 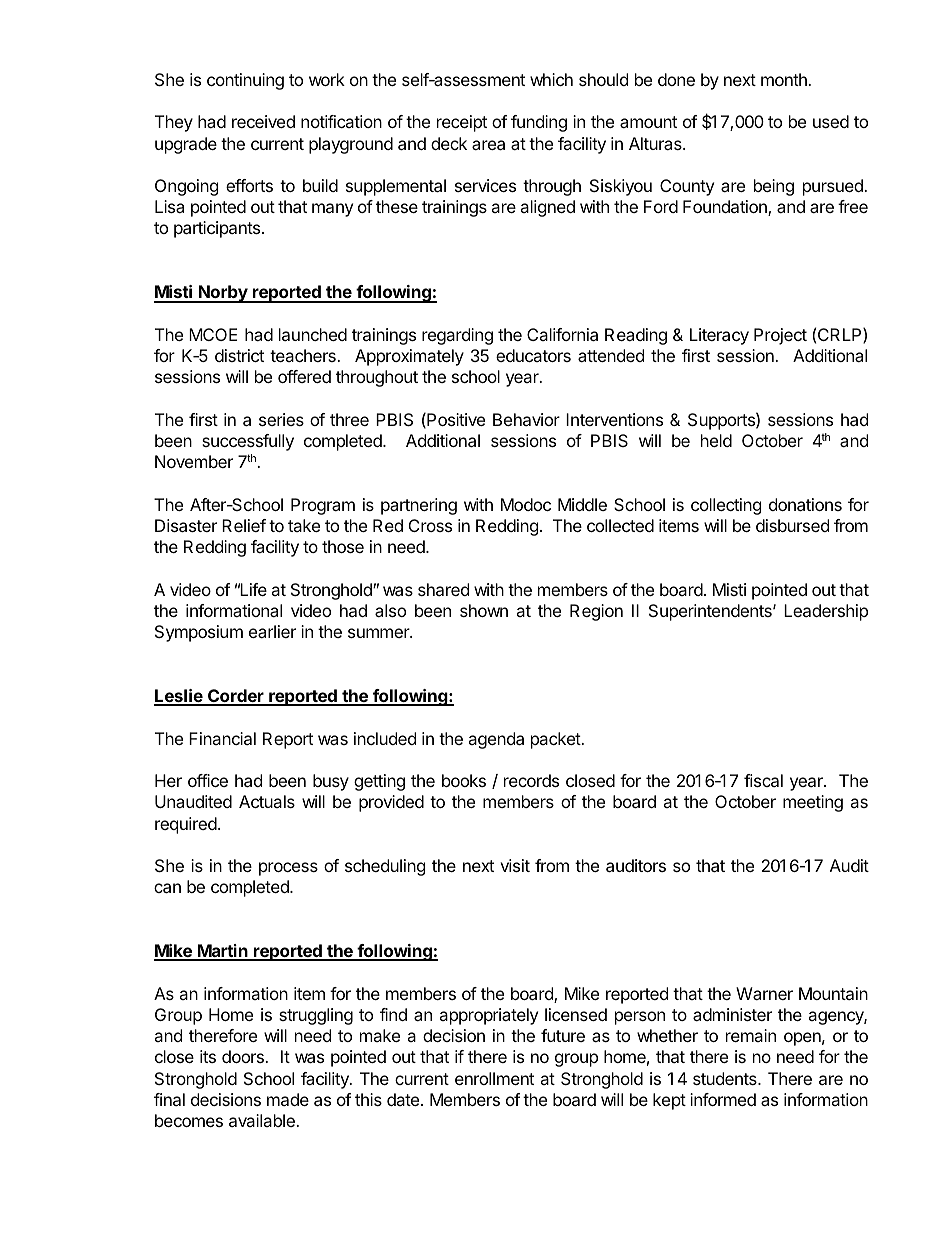 What do you see at coordinates (805, 504) in the screenshot?
I see `donations` at bounding box center [805, 504].
